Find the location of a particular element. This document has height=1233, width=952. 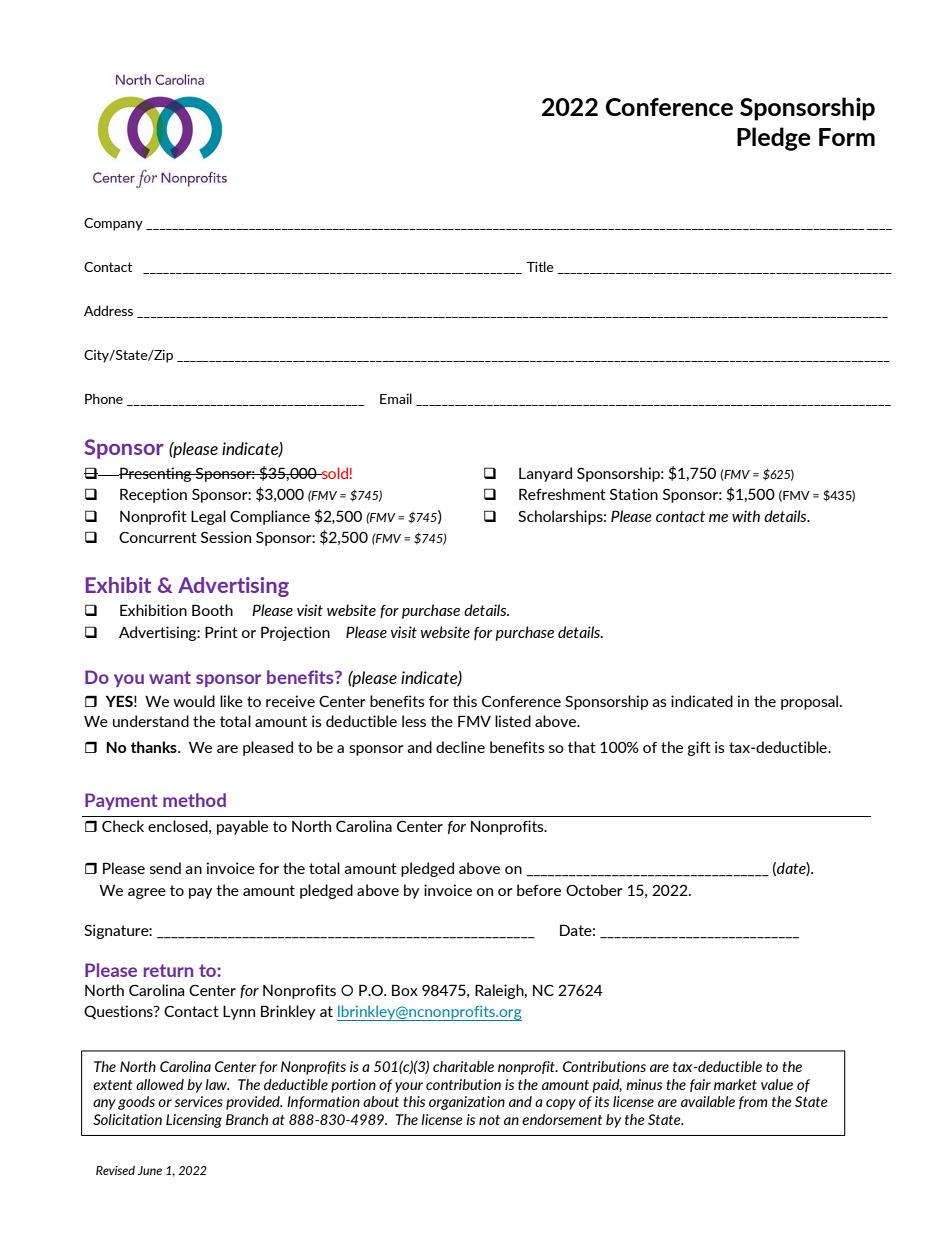

before is located at coordinates (539, 890).
